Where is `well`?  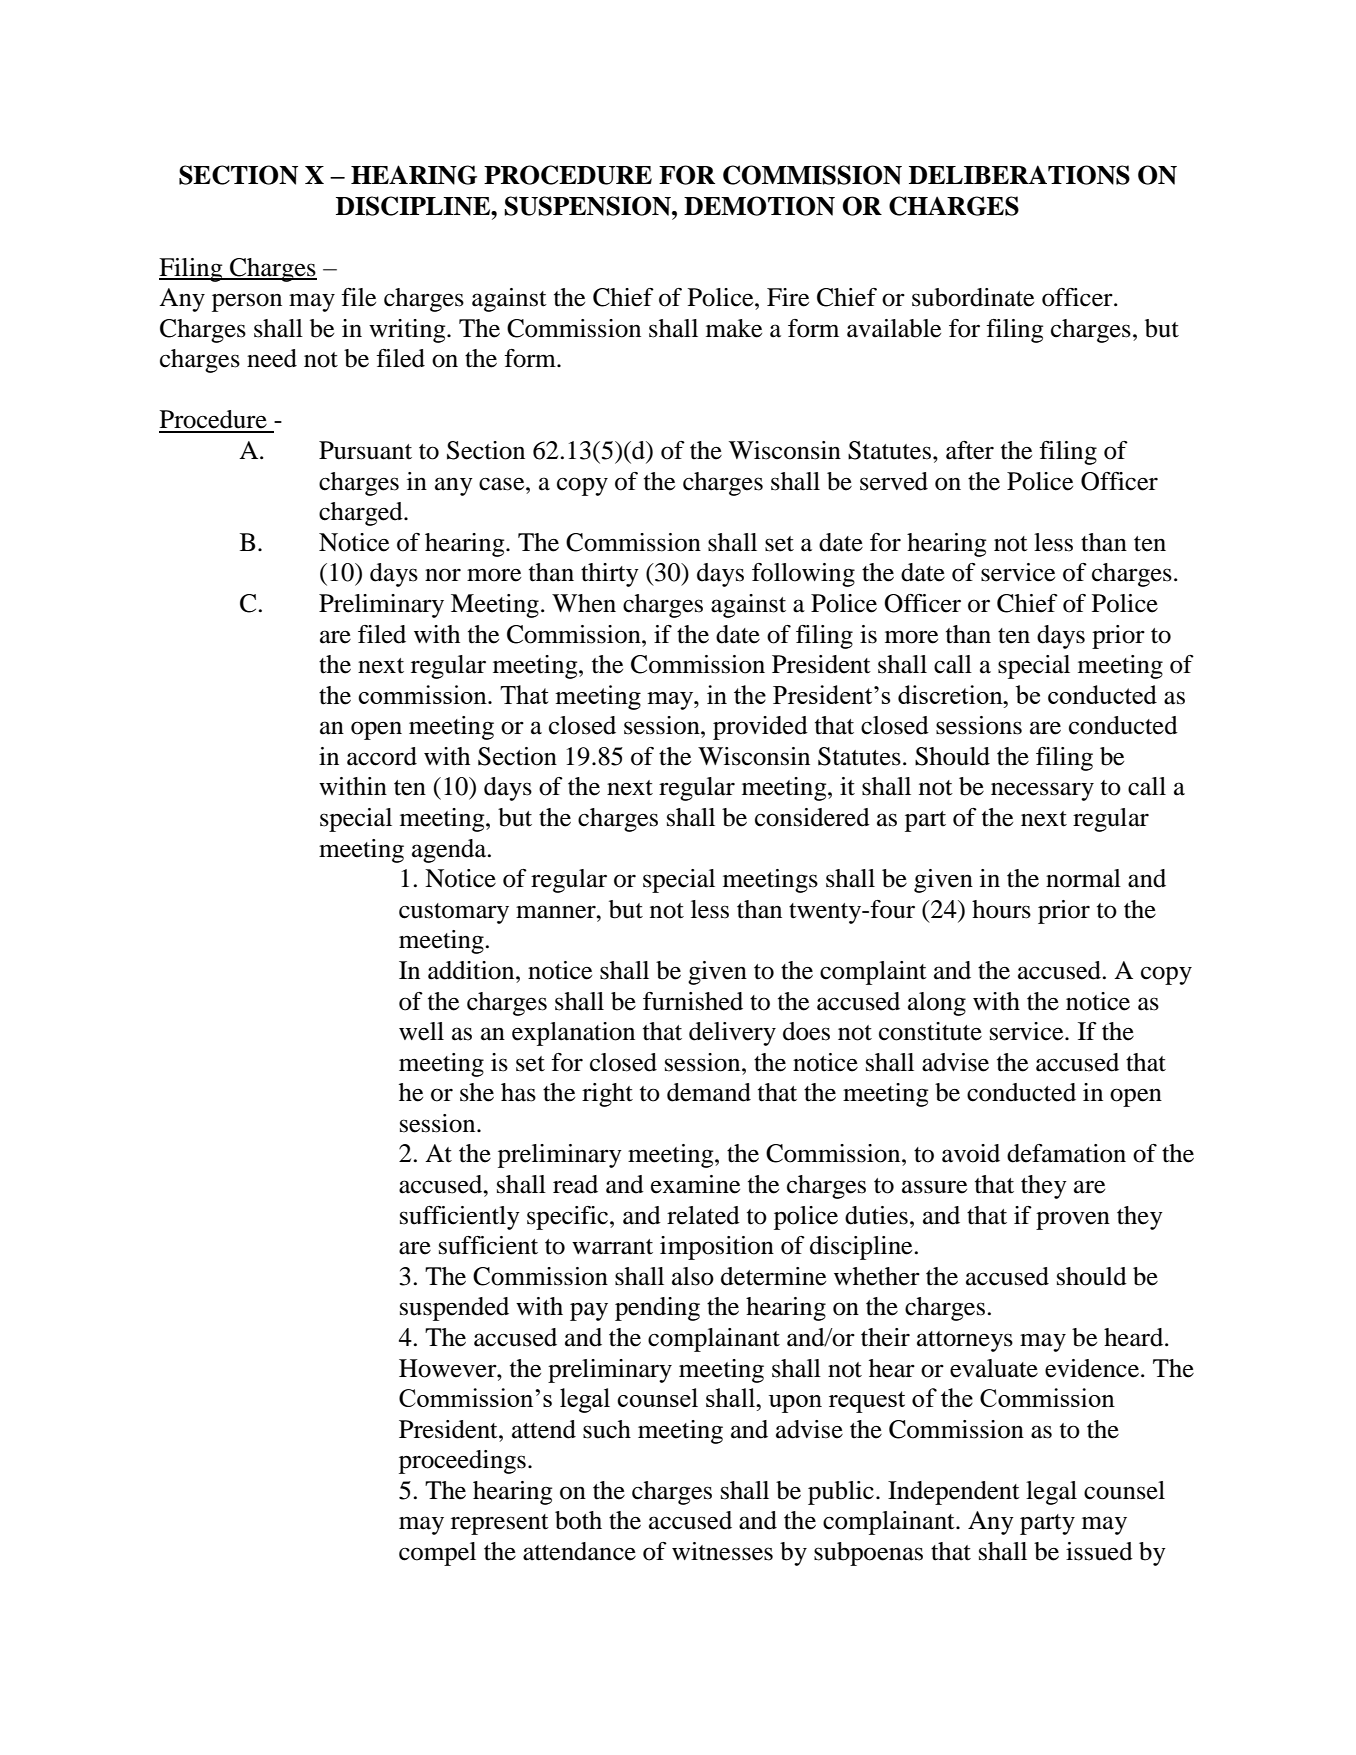
well is located at coordinates (421, 1031).
